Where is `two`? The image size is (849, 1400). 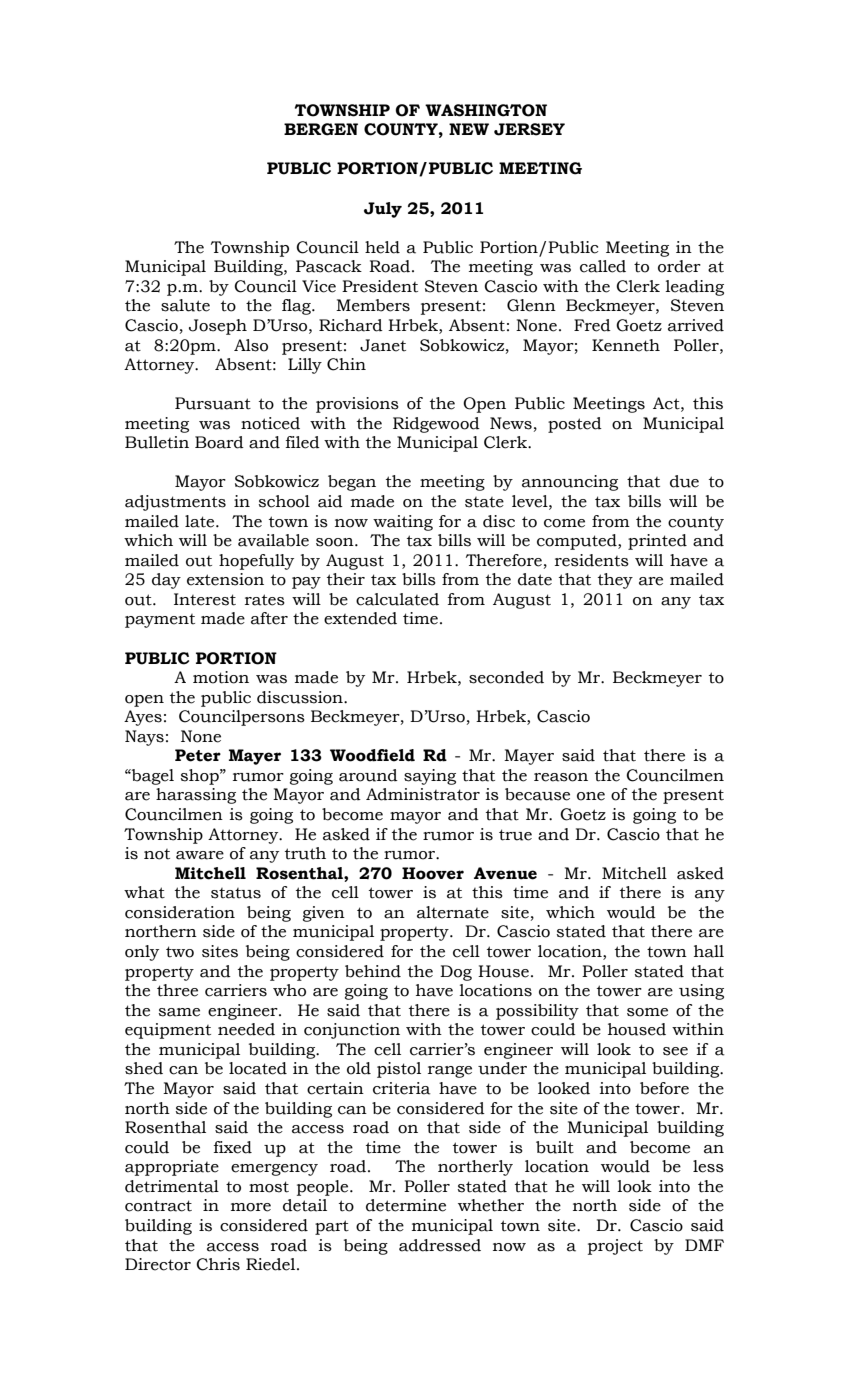 two is located at coordinates (180, 952).
